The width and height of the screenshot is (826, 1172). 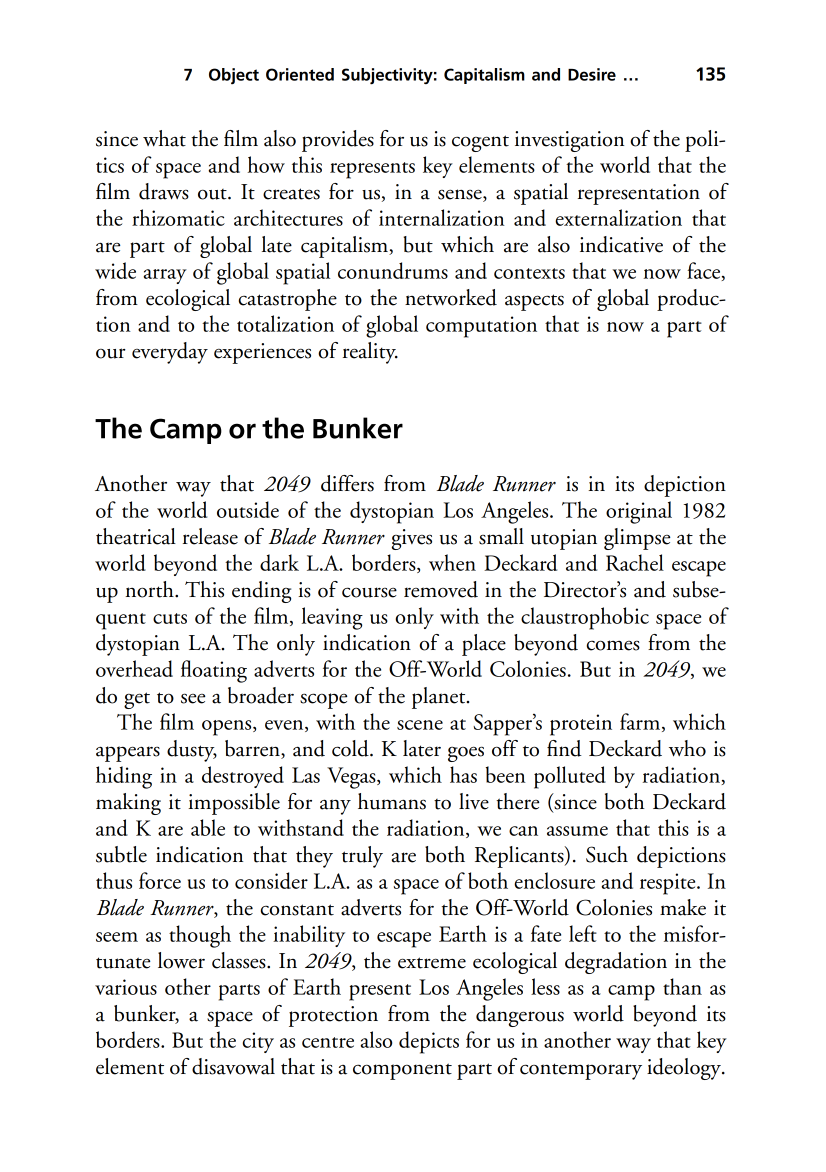 What do you see at coordinates (164, 138) in the screenshot?
I see `what` at bounding box center [164, 138].
